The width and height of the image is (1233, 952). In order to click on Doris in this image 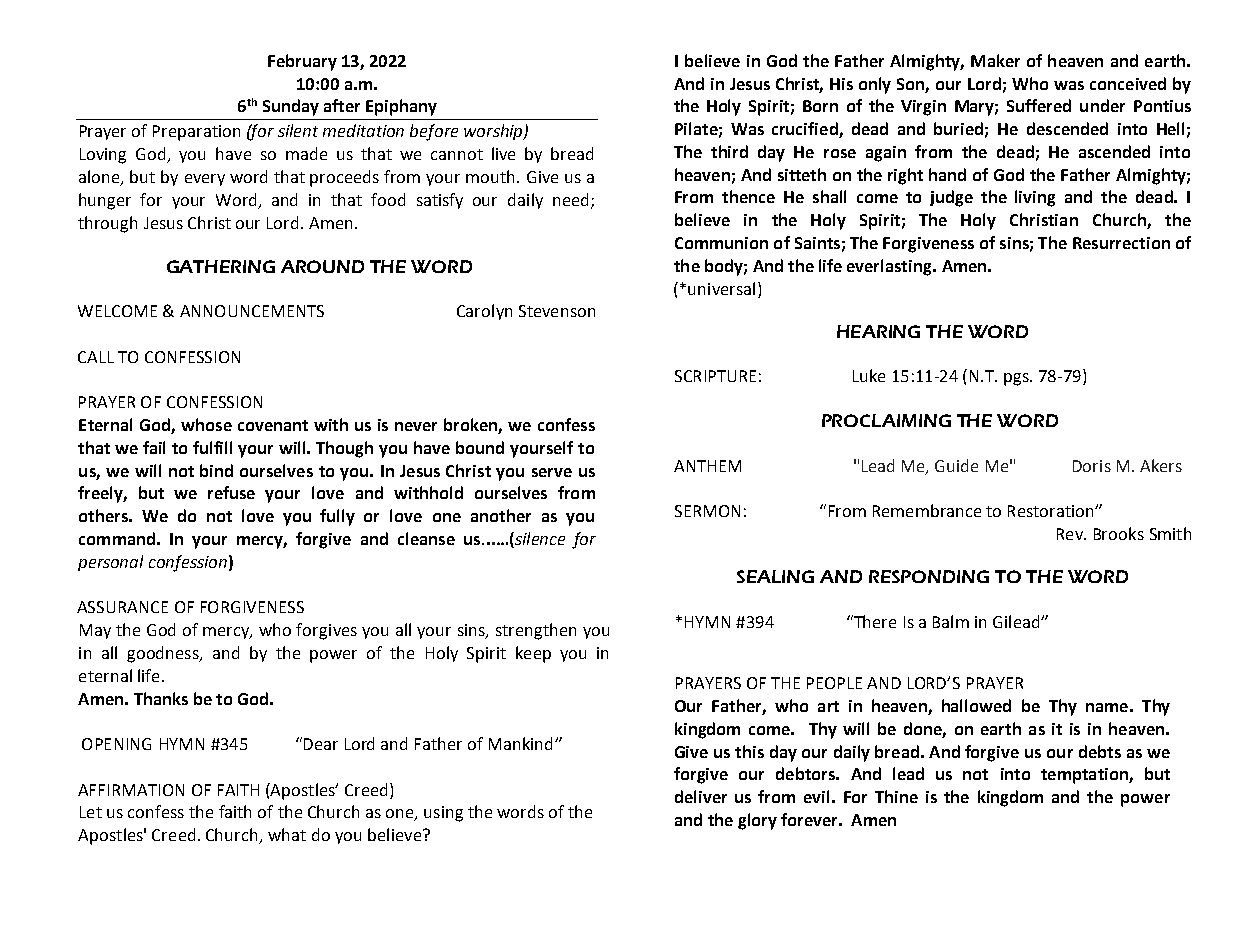, I will do `click(1092, 466)`.
